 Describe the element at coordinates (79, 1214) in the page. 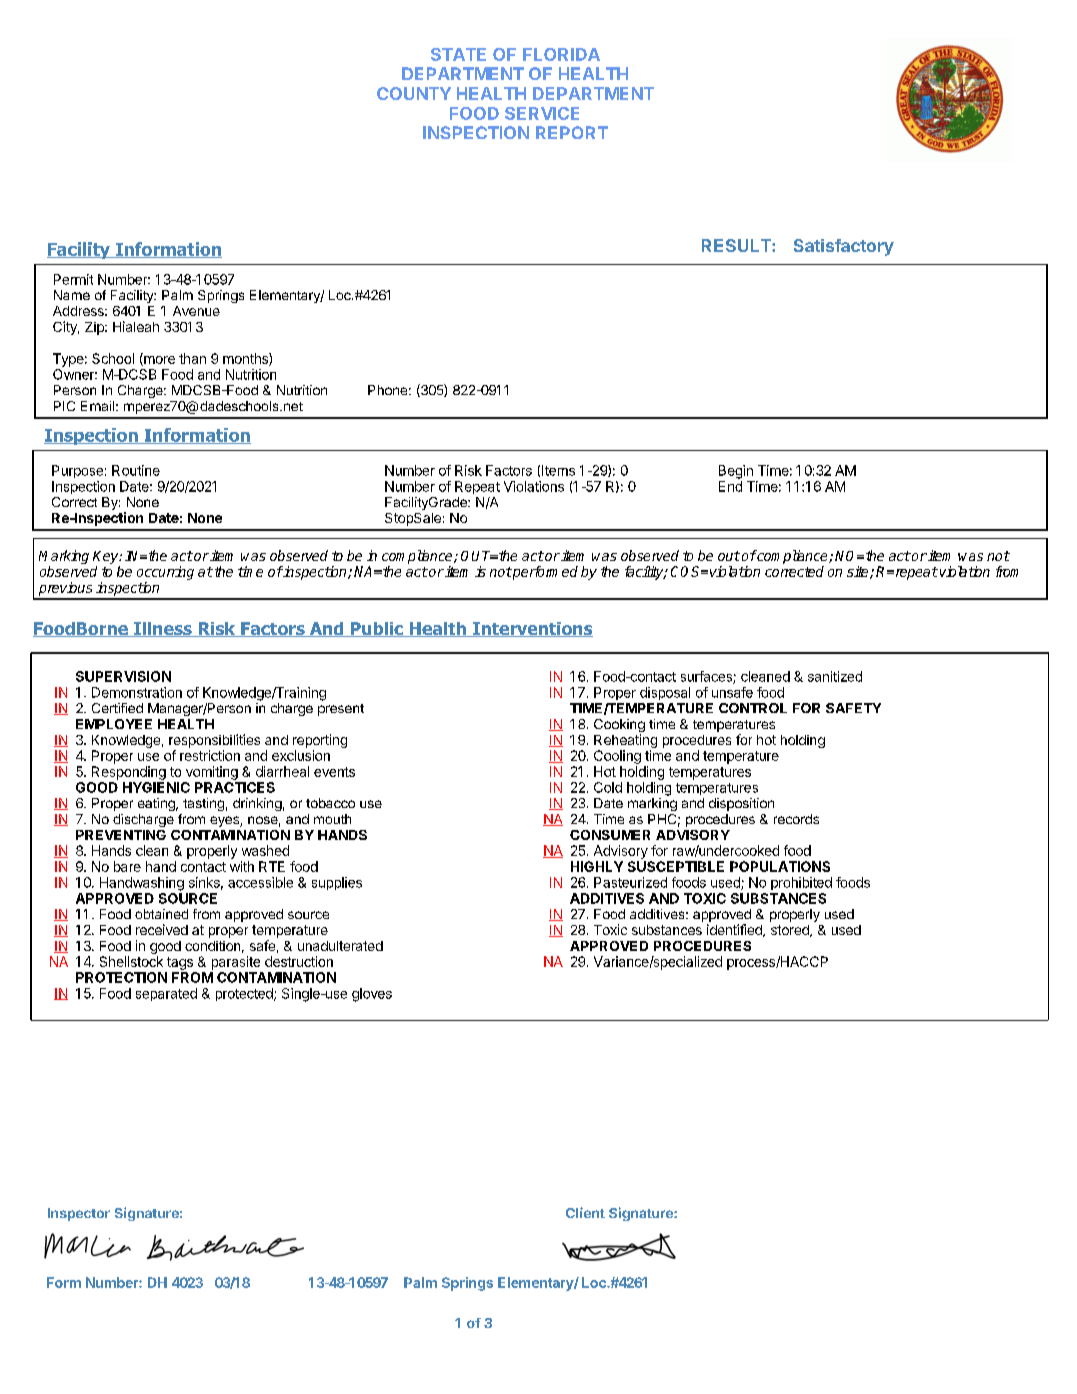

I see `Inspector` at that location.
